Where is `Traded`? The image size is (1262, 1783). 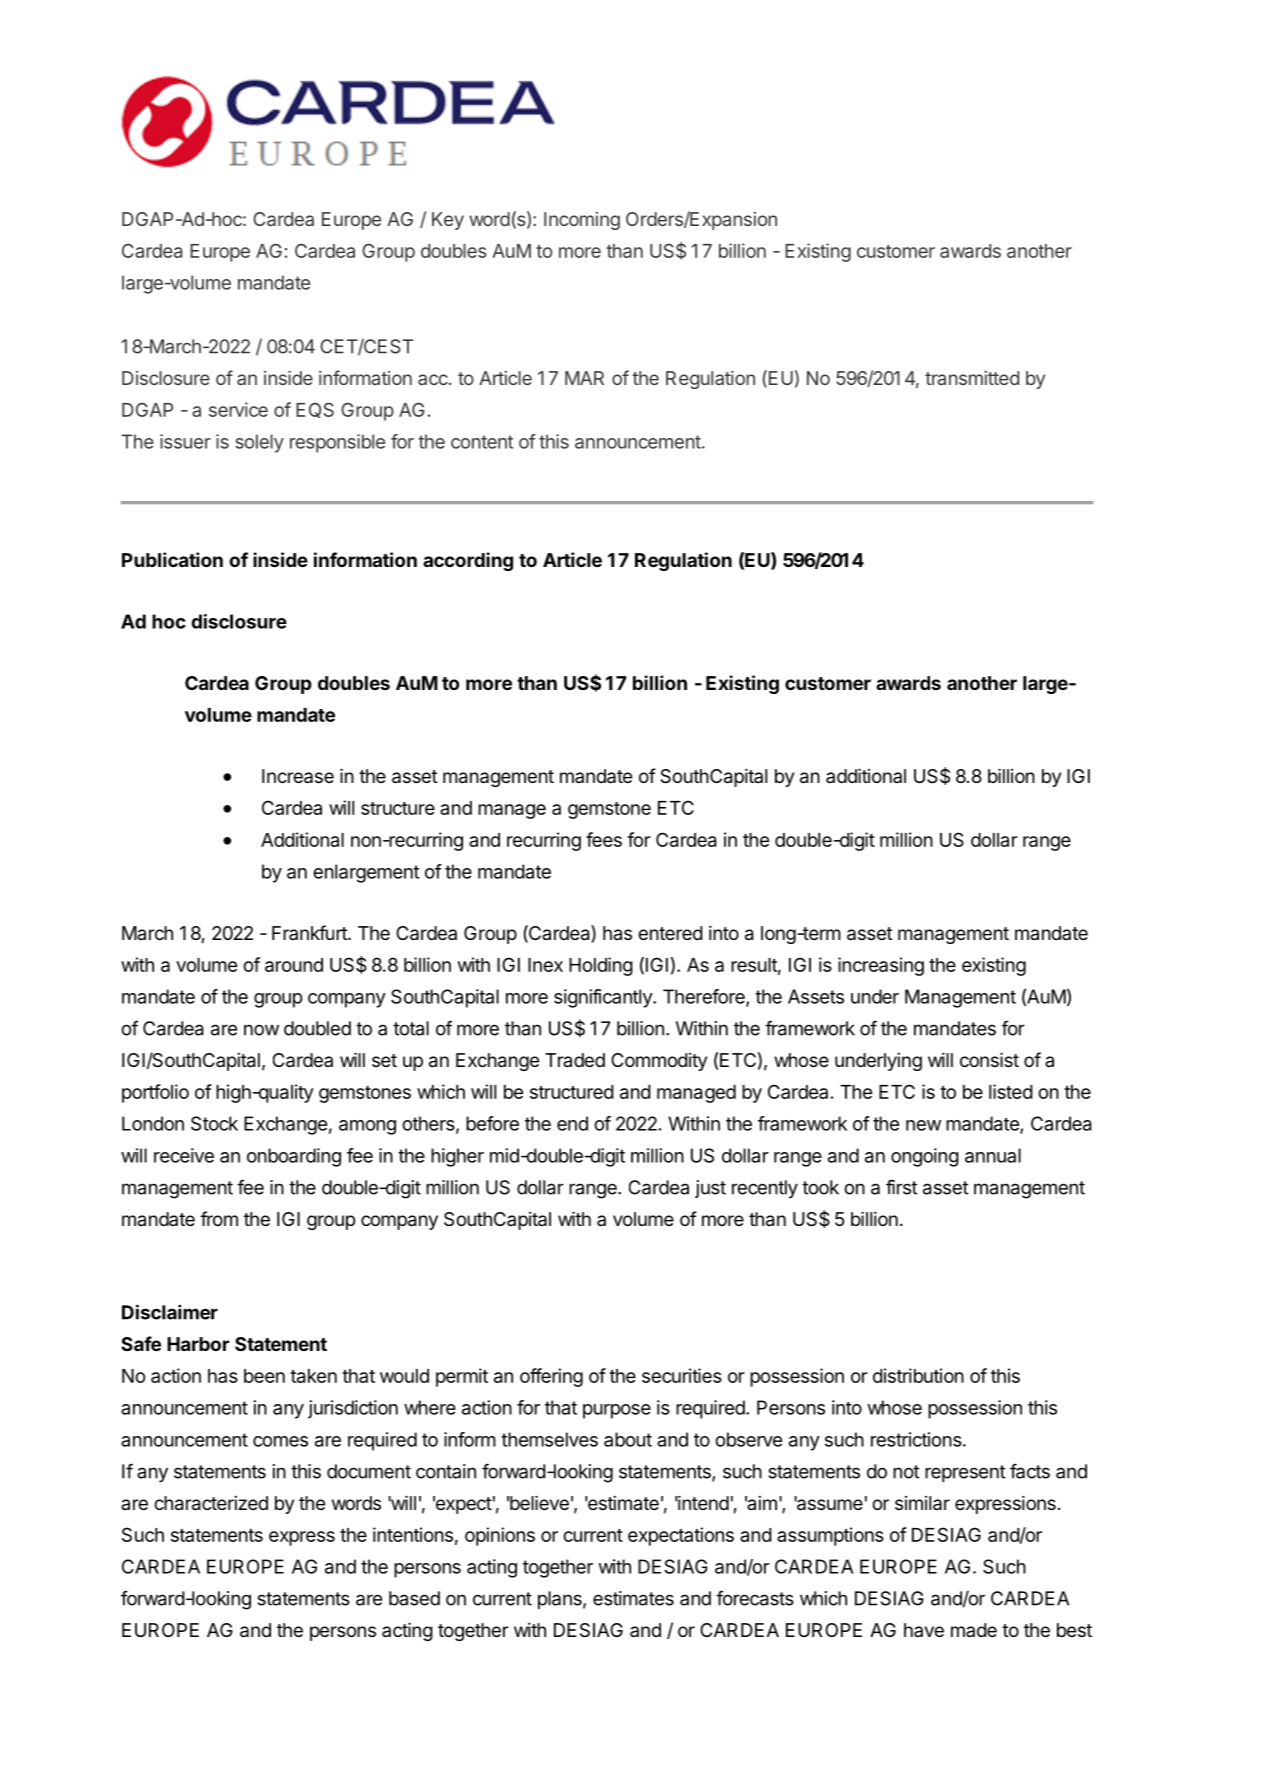 Traded is located at coordinates (575, 1060).
